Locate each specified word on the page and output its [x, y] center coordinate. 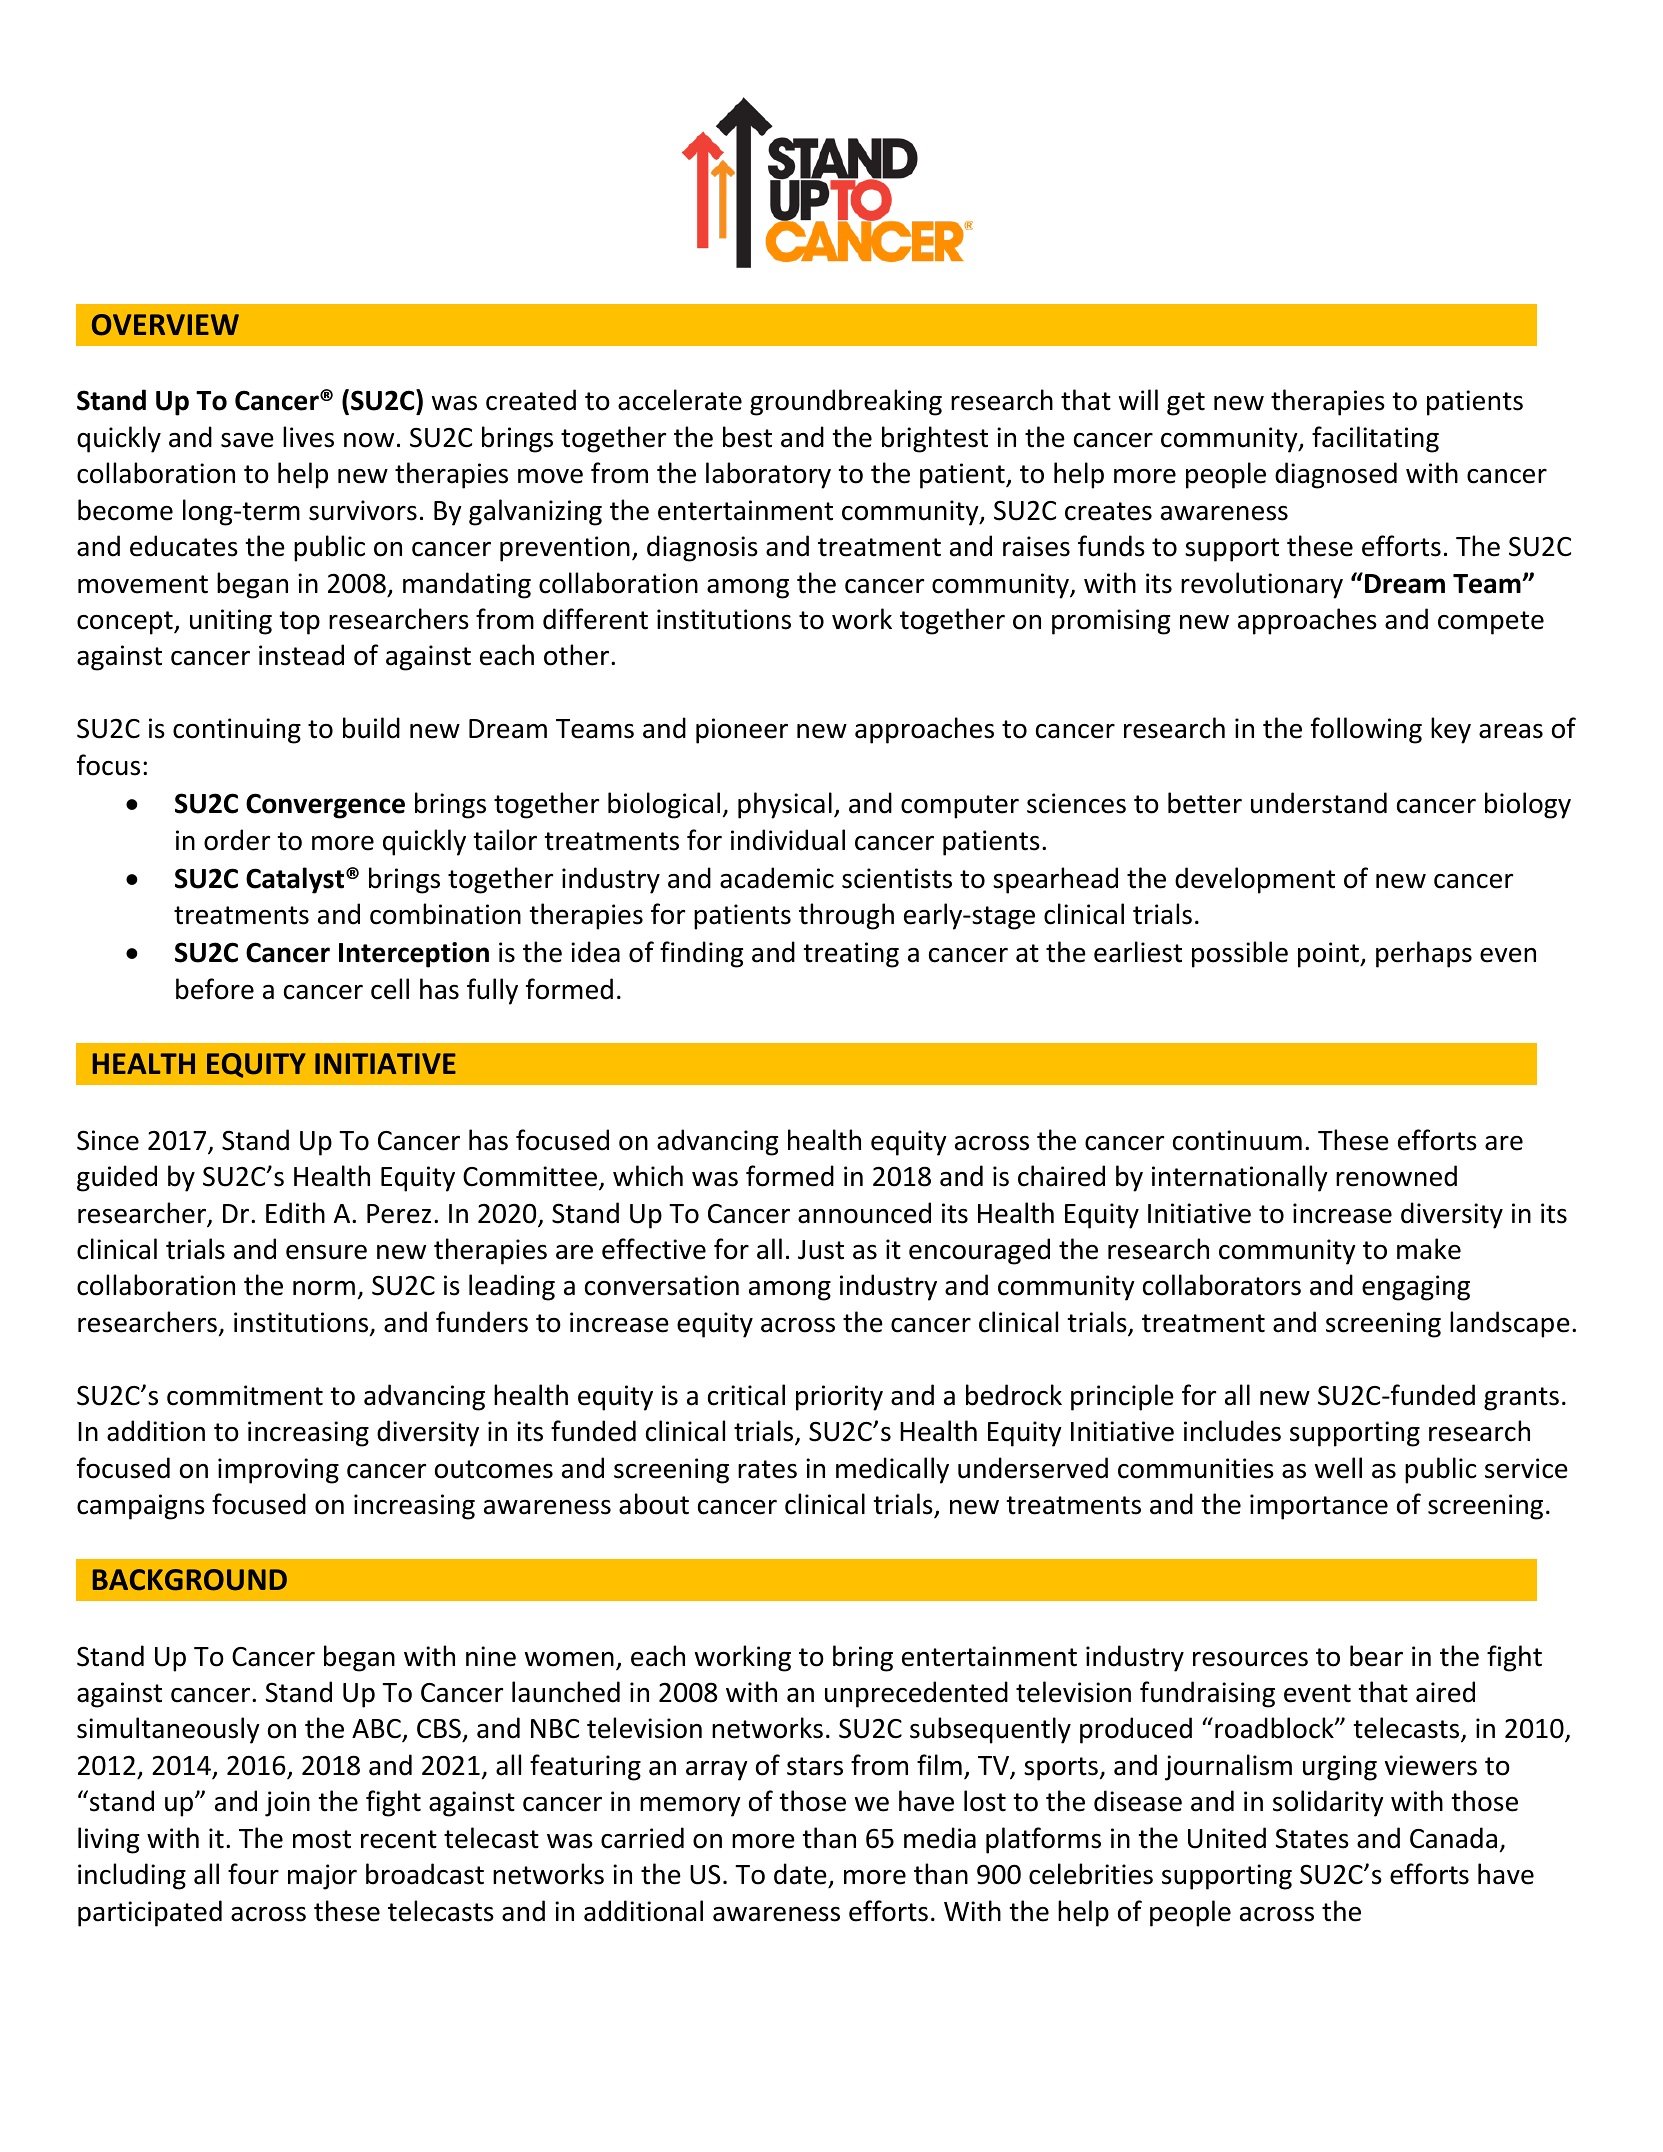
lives [308, 437]
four [253, 1874]
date [800, 1874]
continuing [237, 731]
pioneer [742, 731]
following [1366, 730]
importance [1319, 1507]
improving [278, 1471]
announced [864, 1213]
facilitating [1375, 439]
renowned [1396, 1176]
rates [767, 1469]
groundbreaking [846, 402]
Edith [295, 1213]
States [1312, 1838]
